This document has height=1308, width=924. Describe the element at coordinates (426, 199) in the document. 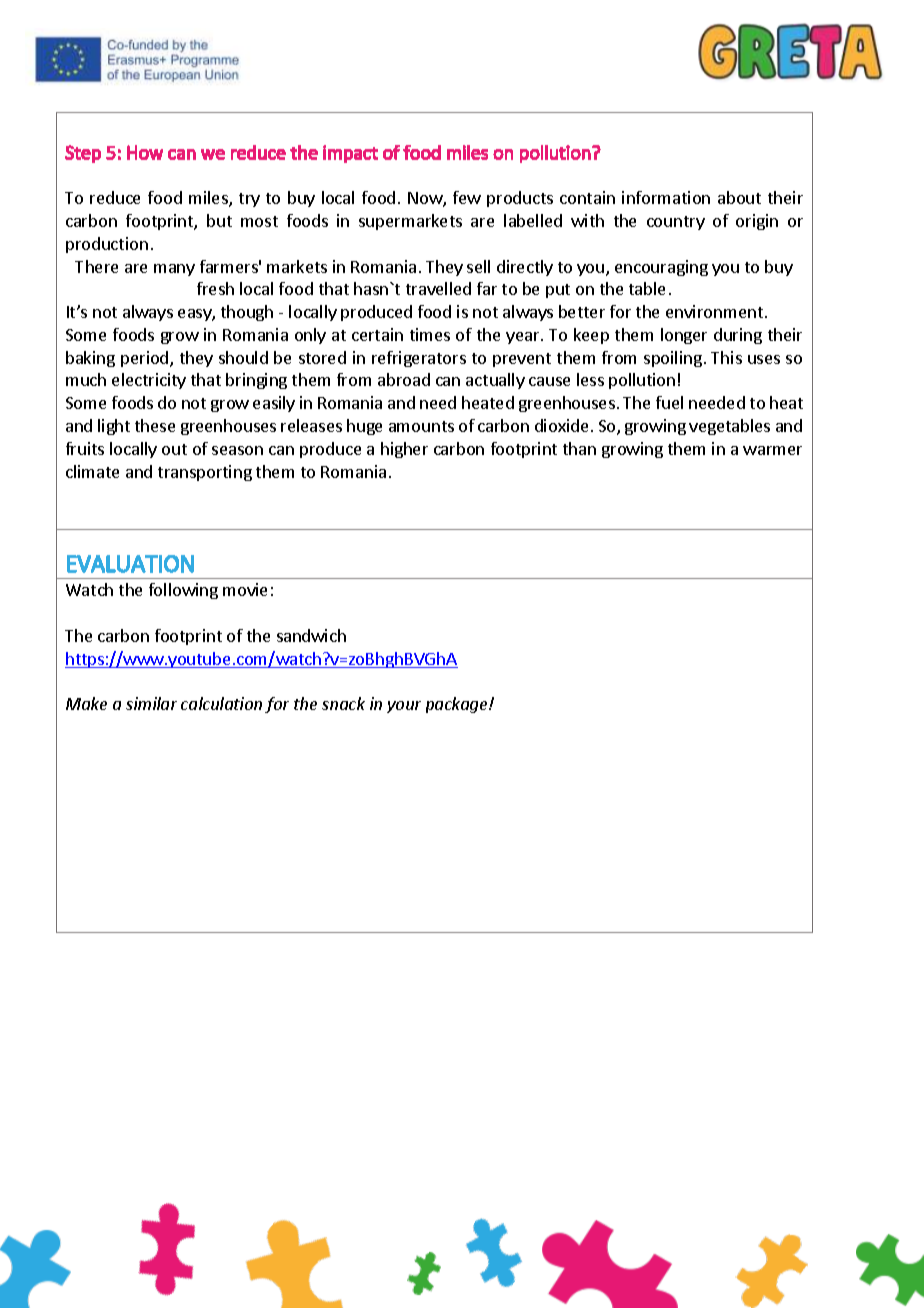

I see `Now` at that location.
